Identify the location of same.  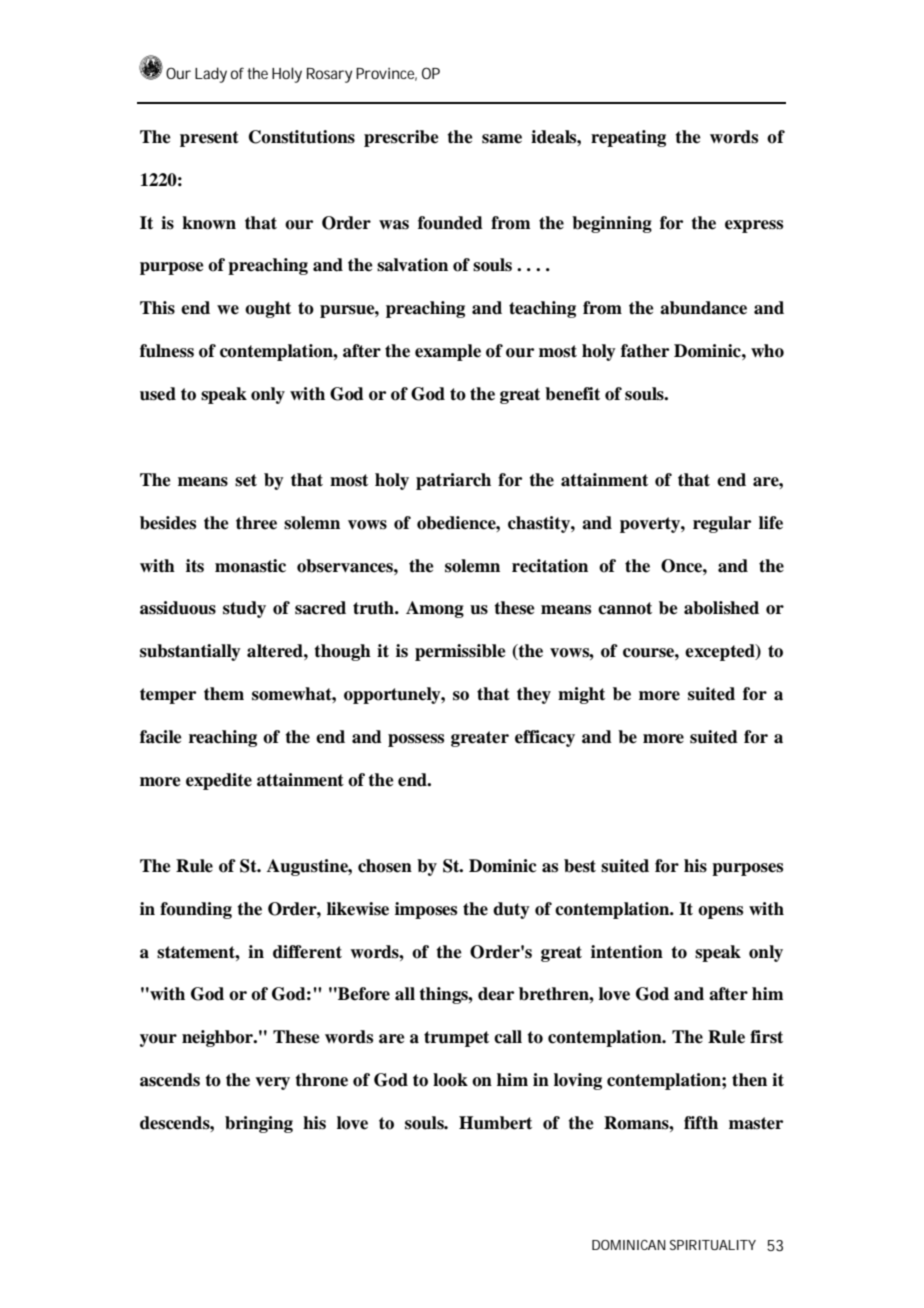
(502, 139).
